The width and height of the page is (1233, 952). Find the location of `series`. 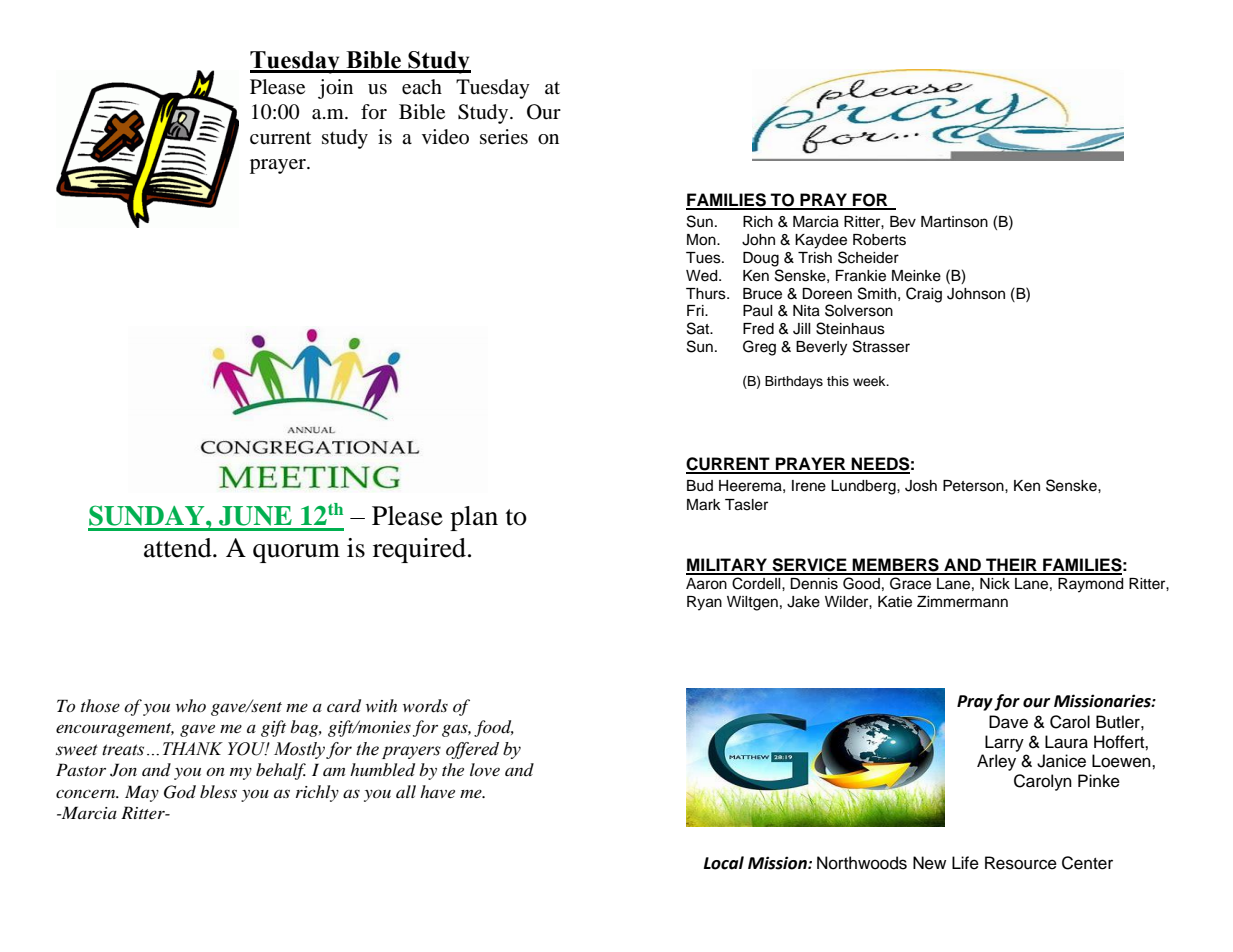

series is located at coordinates (504, 137).
